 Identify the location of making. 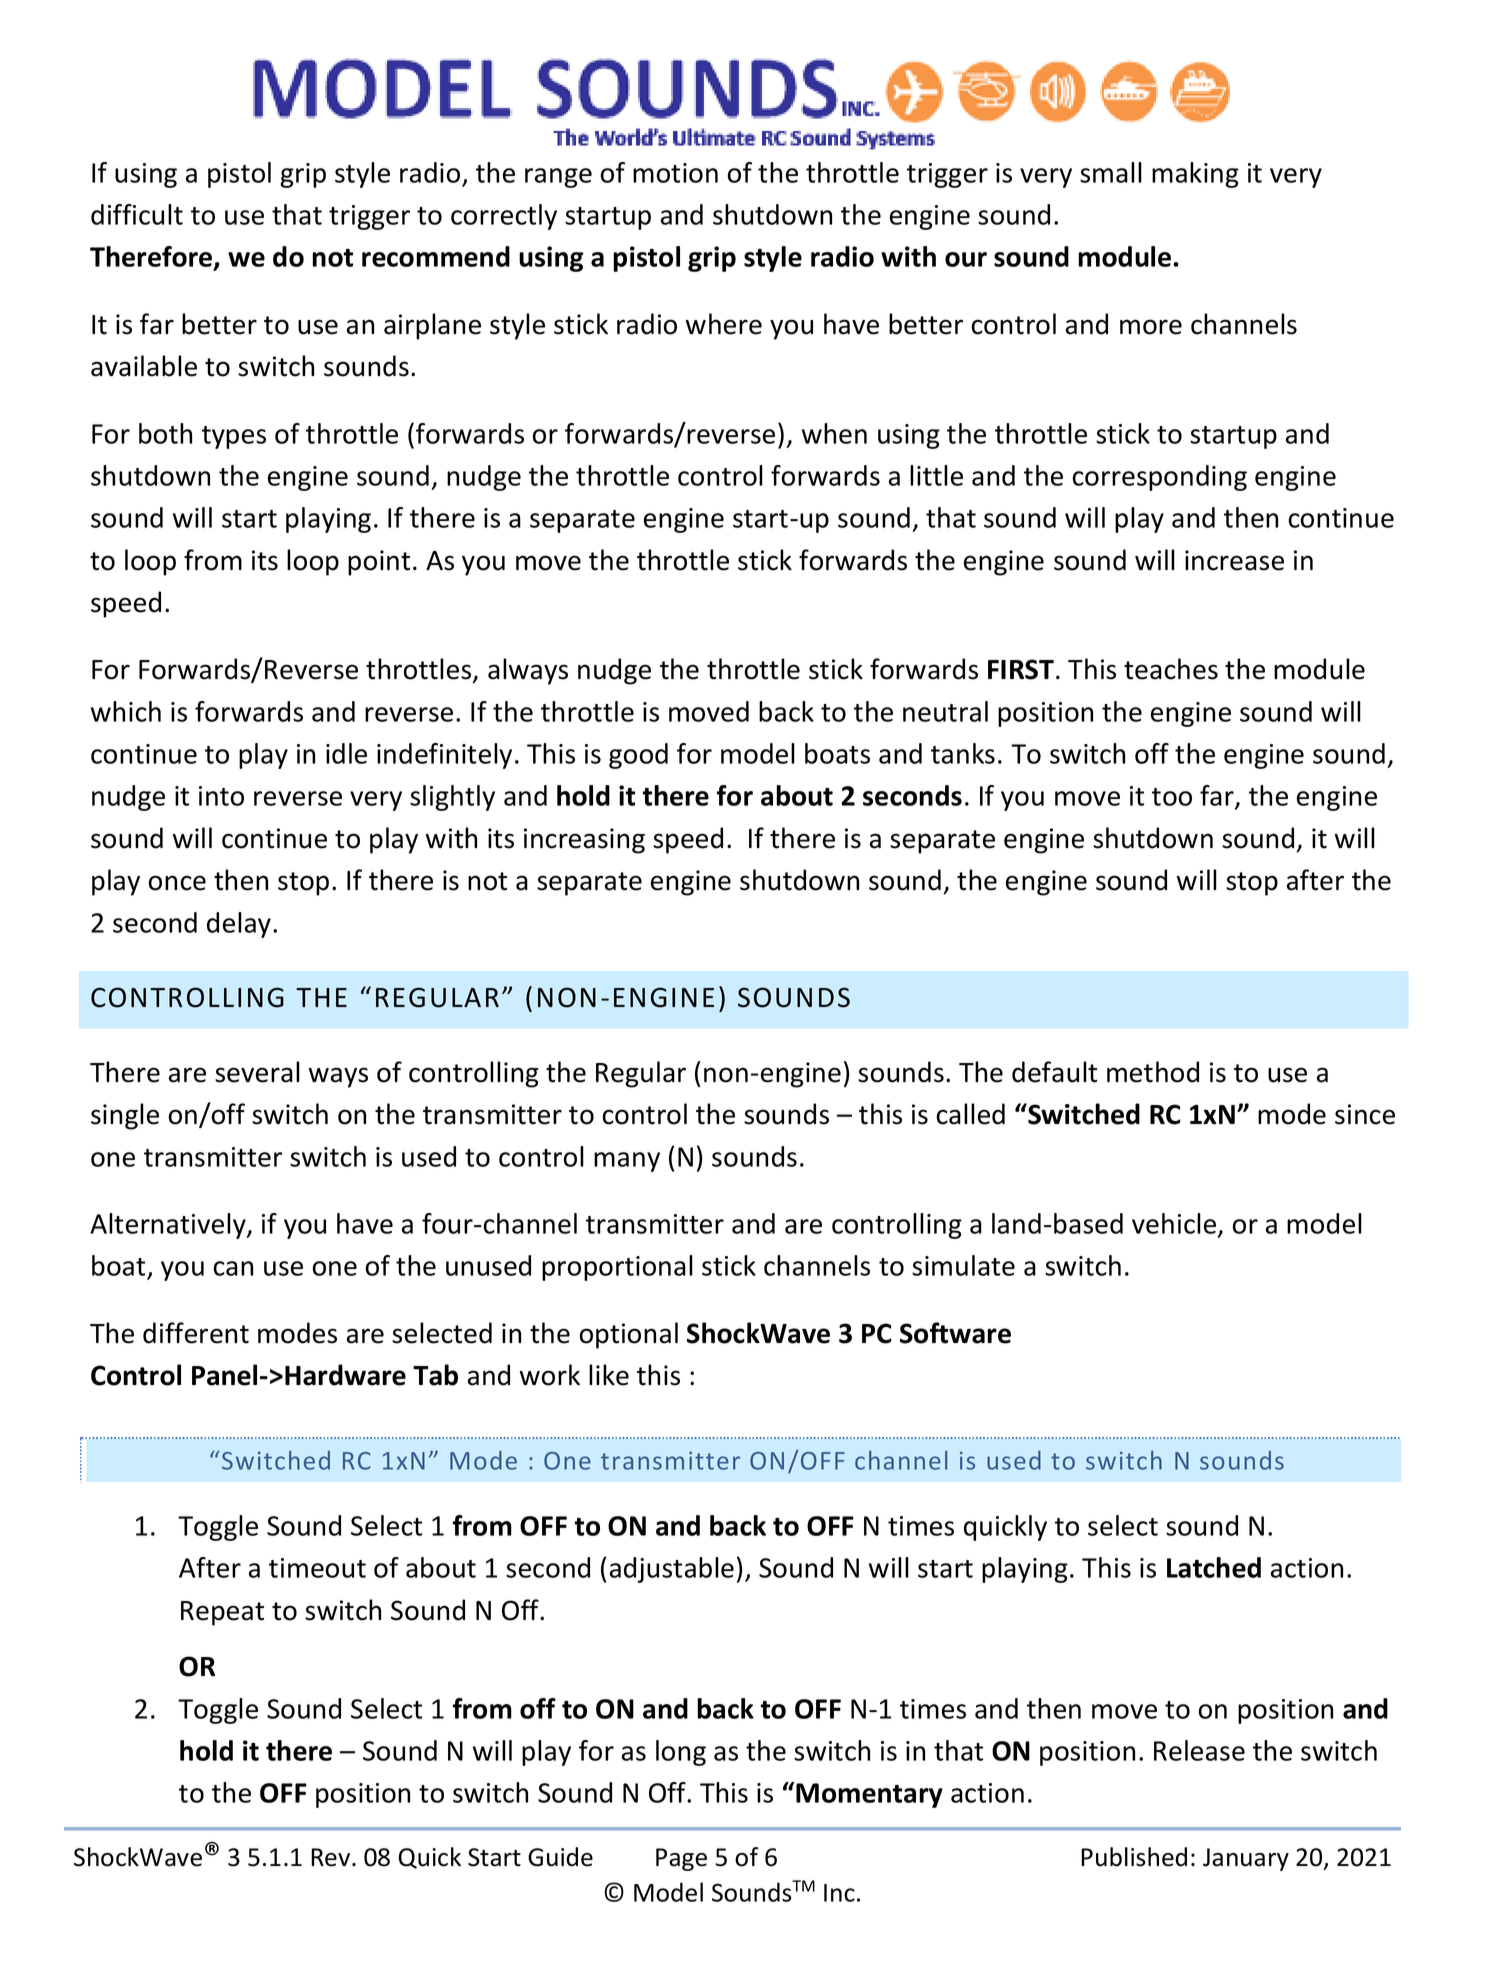
(1195, 175).
